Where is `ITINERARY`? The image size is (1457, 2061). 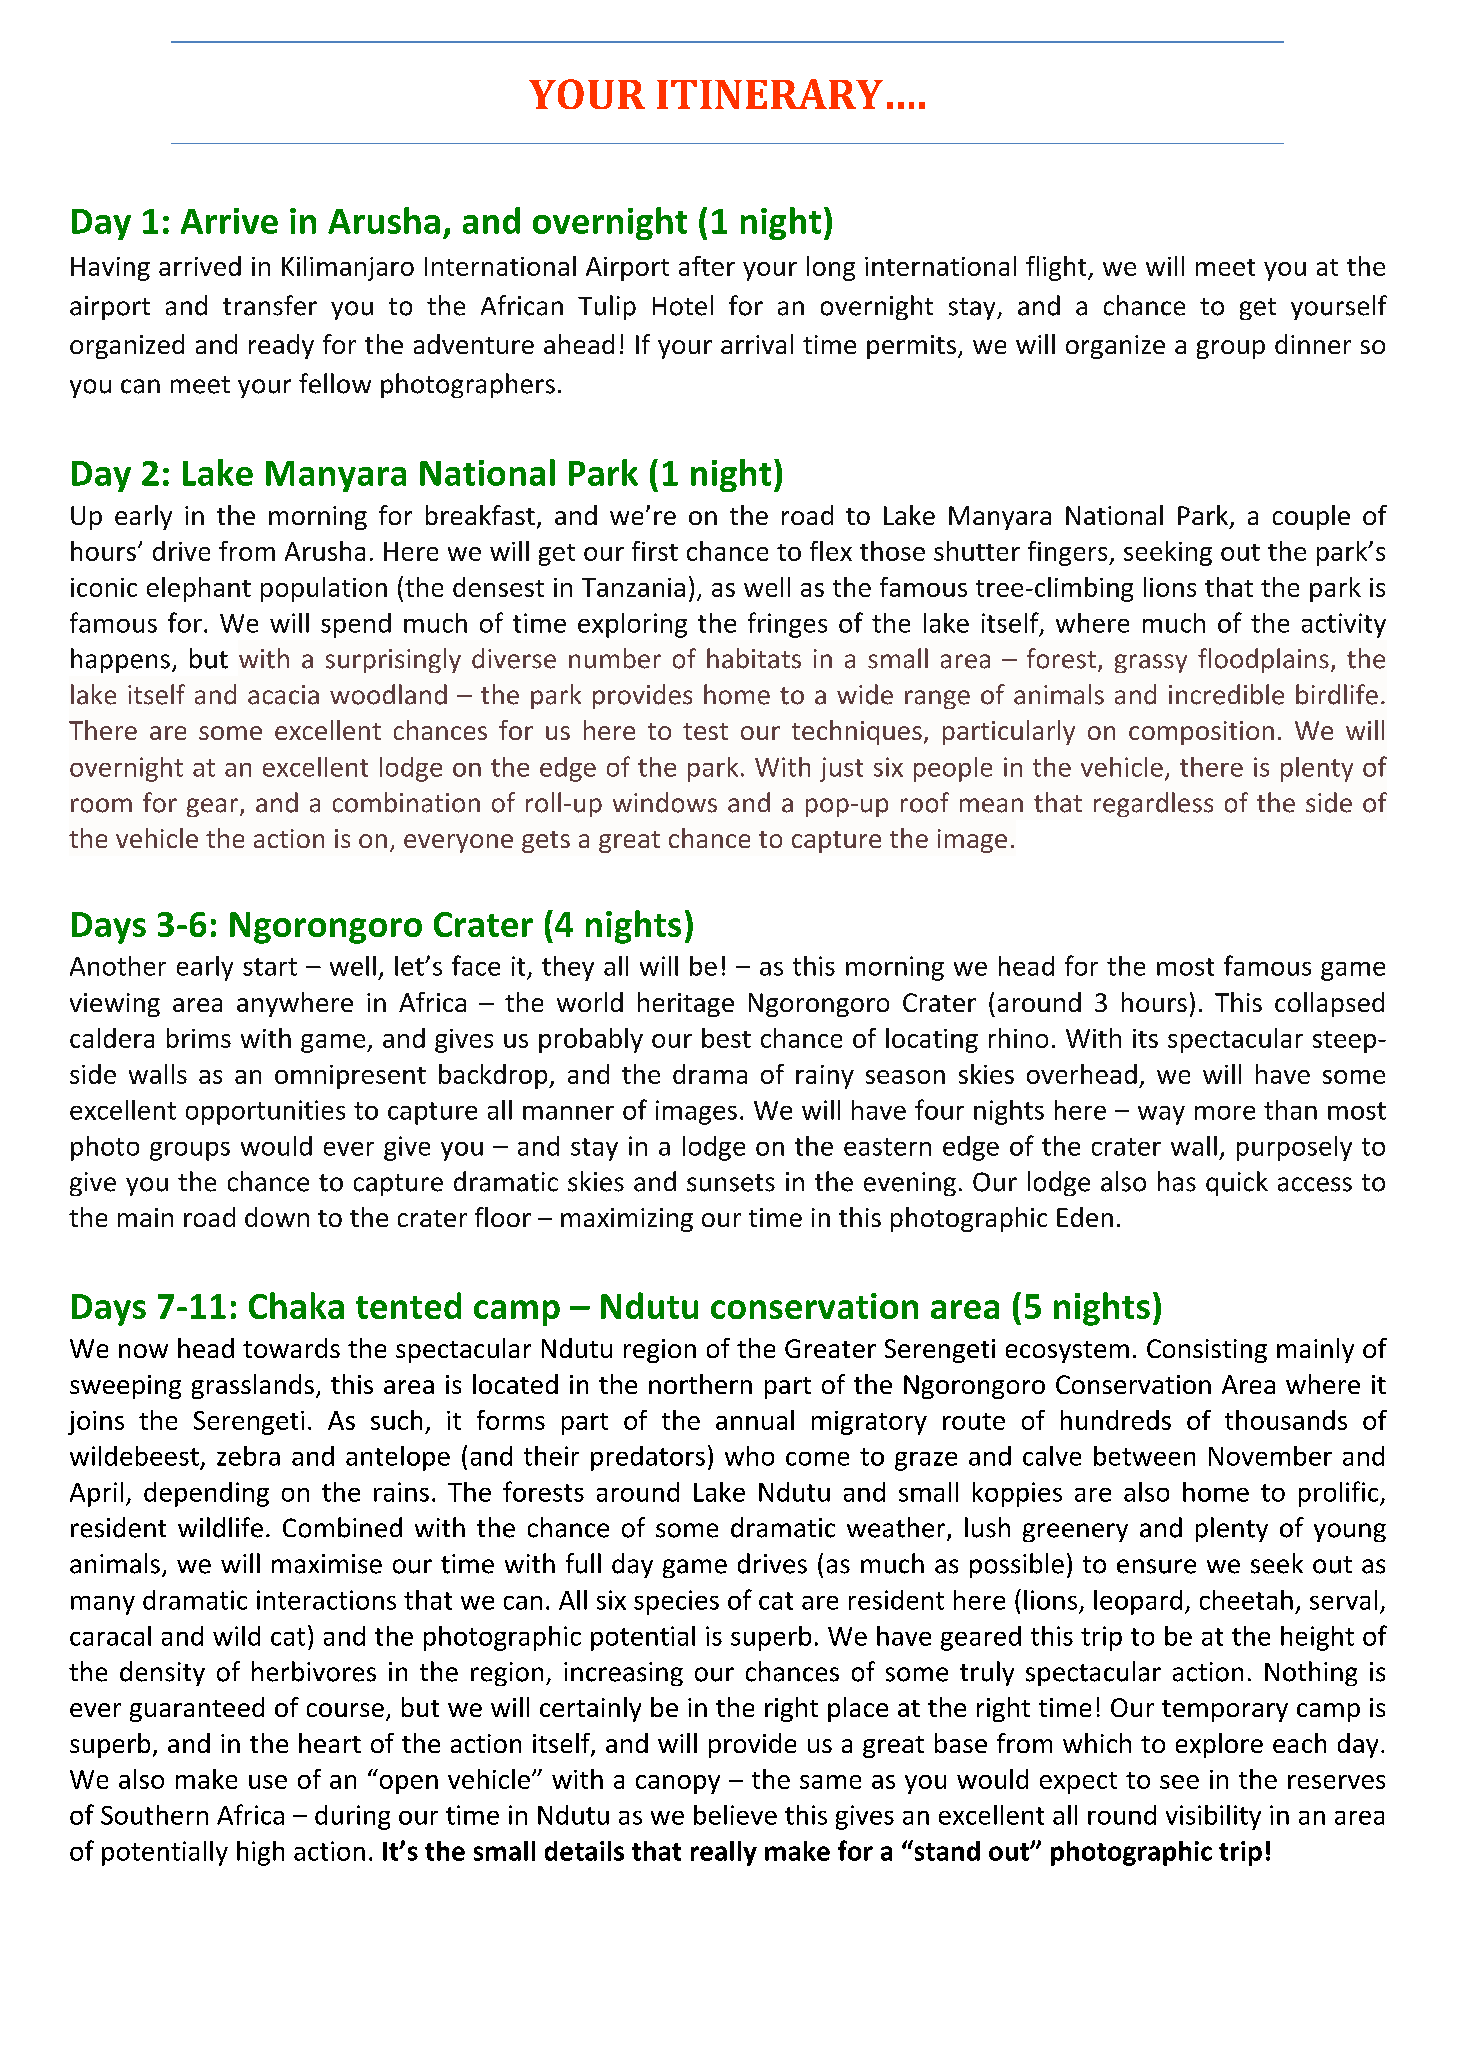
ITINERARY is located at coordinates (770, 94).
